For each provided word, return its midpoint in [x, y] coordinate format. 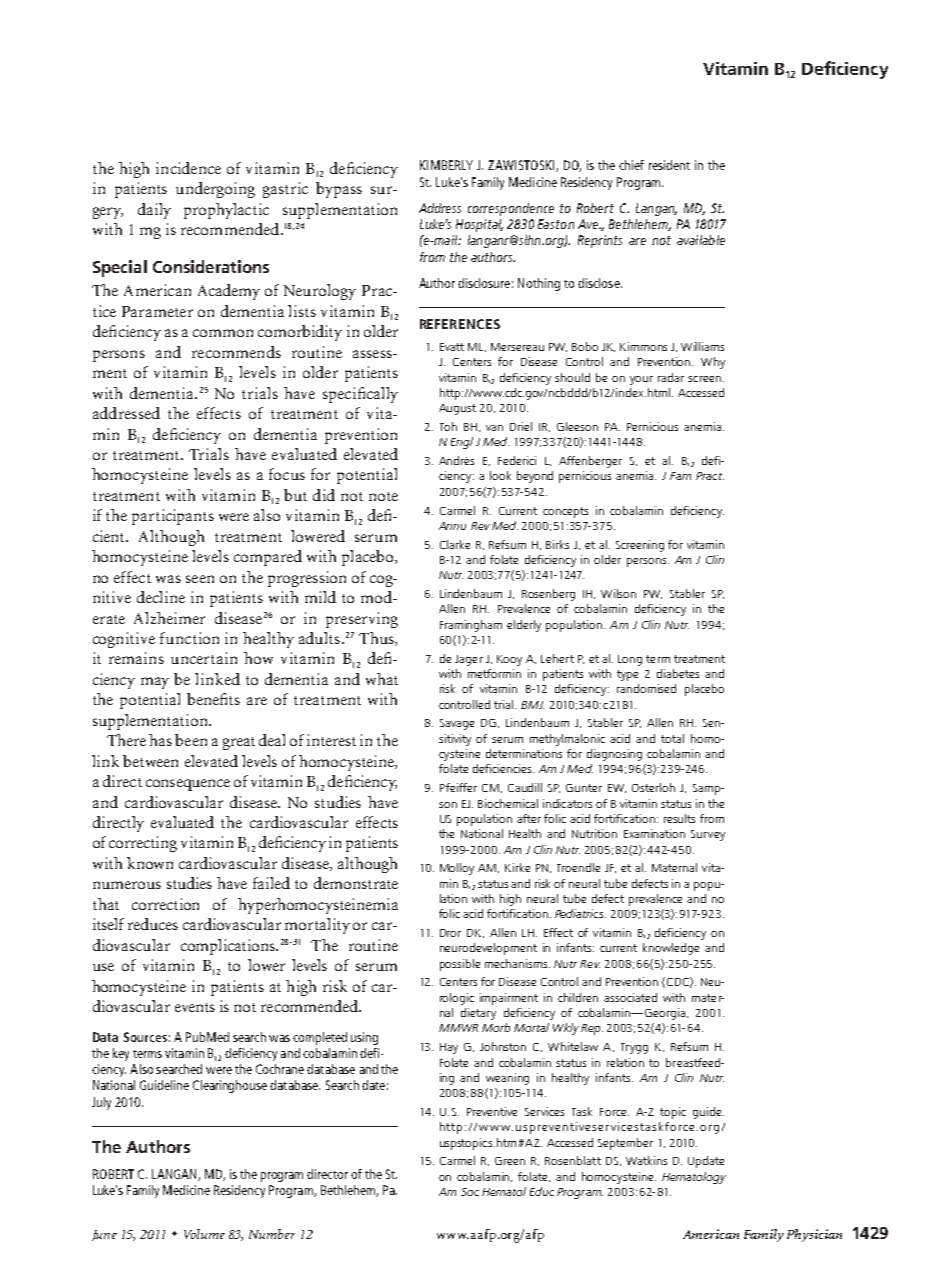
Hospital [479, 225]
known [150, 863]
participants [173, 517]
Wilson [618, 593]
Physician [814, 1235]
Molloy [457, 869]
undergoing [215, 190]
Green [510, 1161]
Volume [204, 1234]
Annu [452, 526]
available [701, 240]
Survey [708, 835]
